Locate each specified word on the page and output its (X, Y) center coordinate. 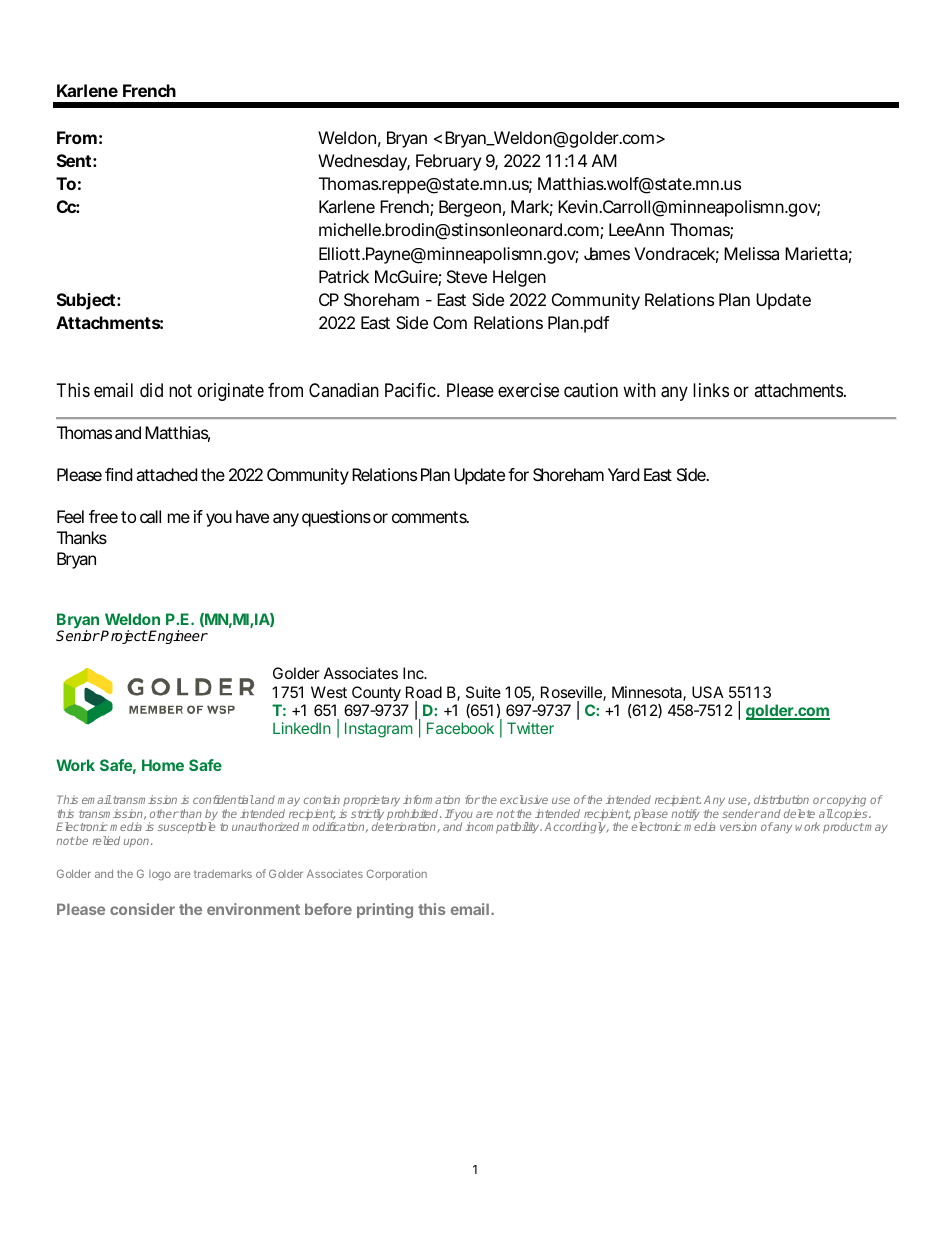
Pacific (410, 390)
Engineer (177, 637)
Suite (483, 692)
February (448, 162)
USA (708, 692)
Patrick (344, 276)
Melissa (751, 253)
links (711, 390)
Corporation (397, 874)
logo (160, 875)
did (151, 390)
